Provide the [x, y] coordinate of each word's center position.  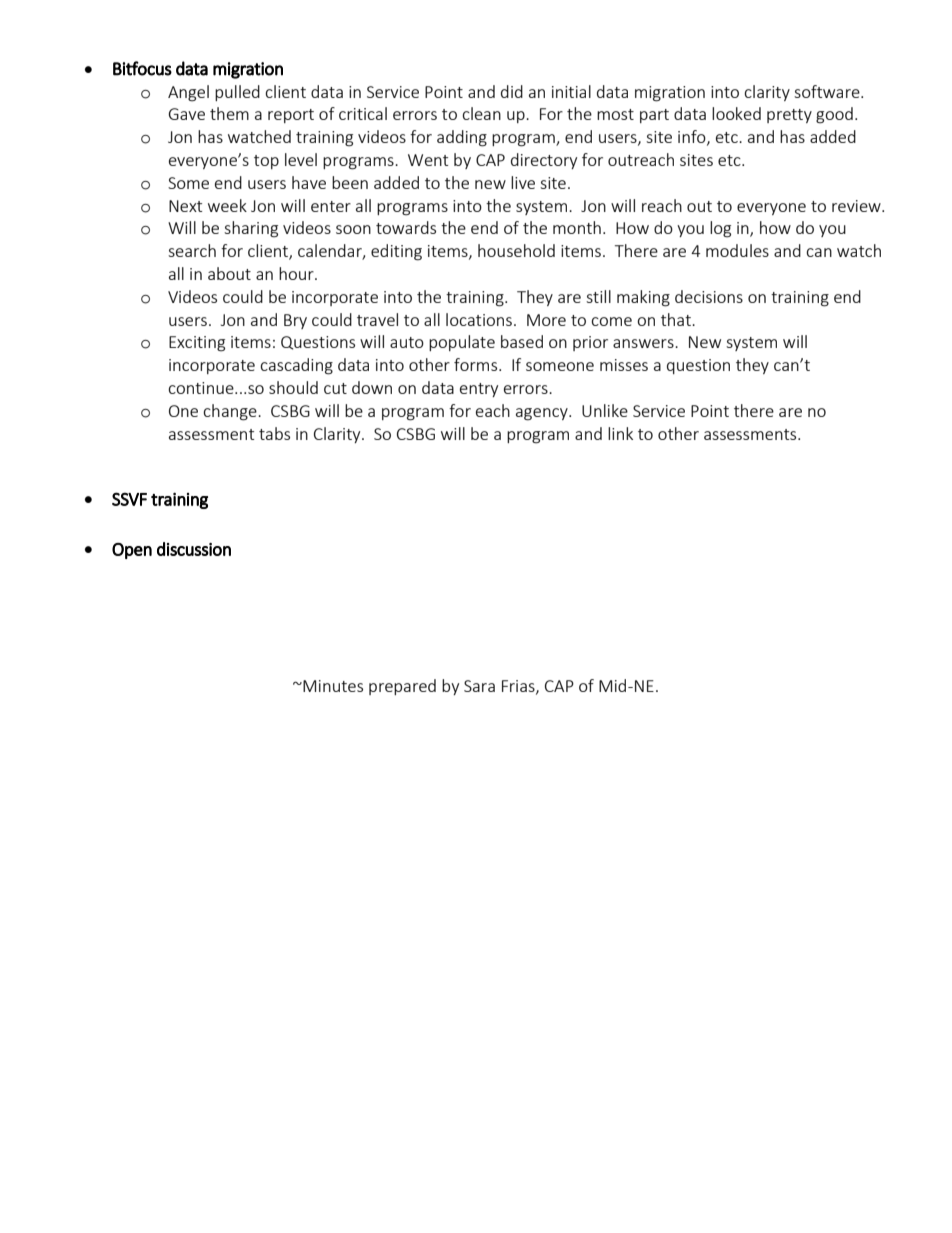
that [677, 319]
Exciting [197, 344]
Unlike [605, 410]
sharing [251, 229]
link [620, 433]
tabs [274, 433]
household [516, 250]
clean [481, 113]
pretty [789, 116]
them [229, 113]
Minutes [332, 686]
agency [543, 414]
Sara [479, 686]
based [522, 341]
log [720, 229]
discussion [194, 549]
